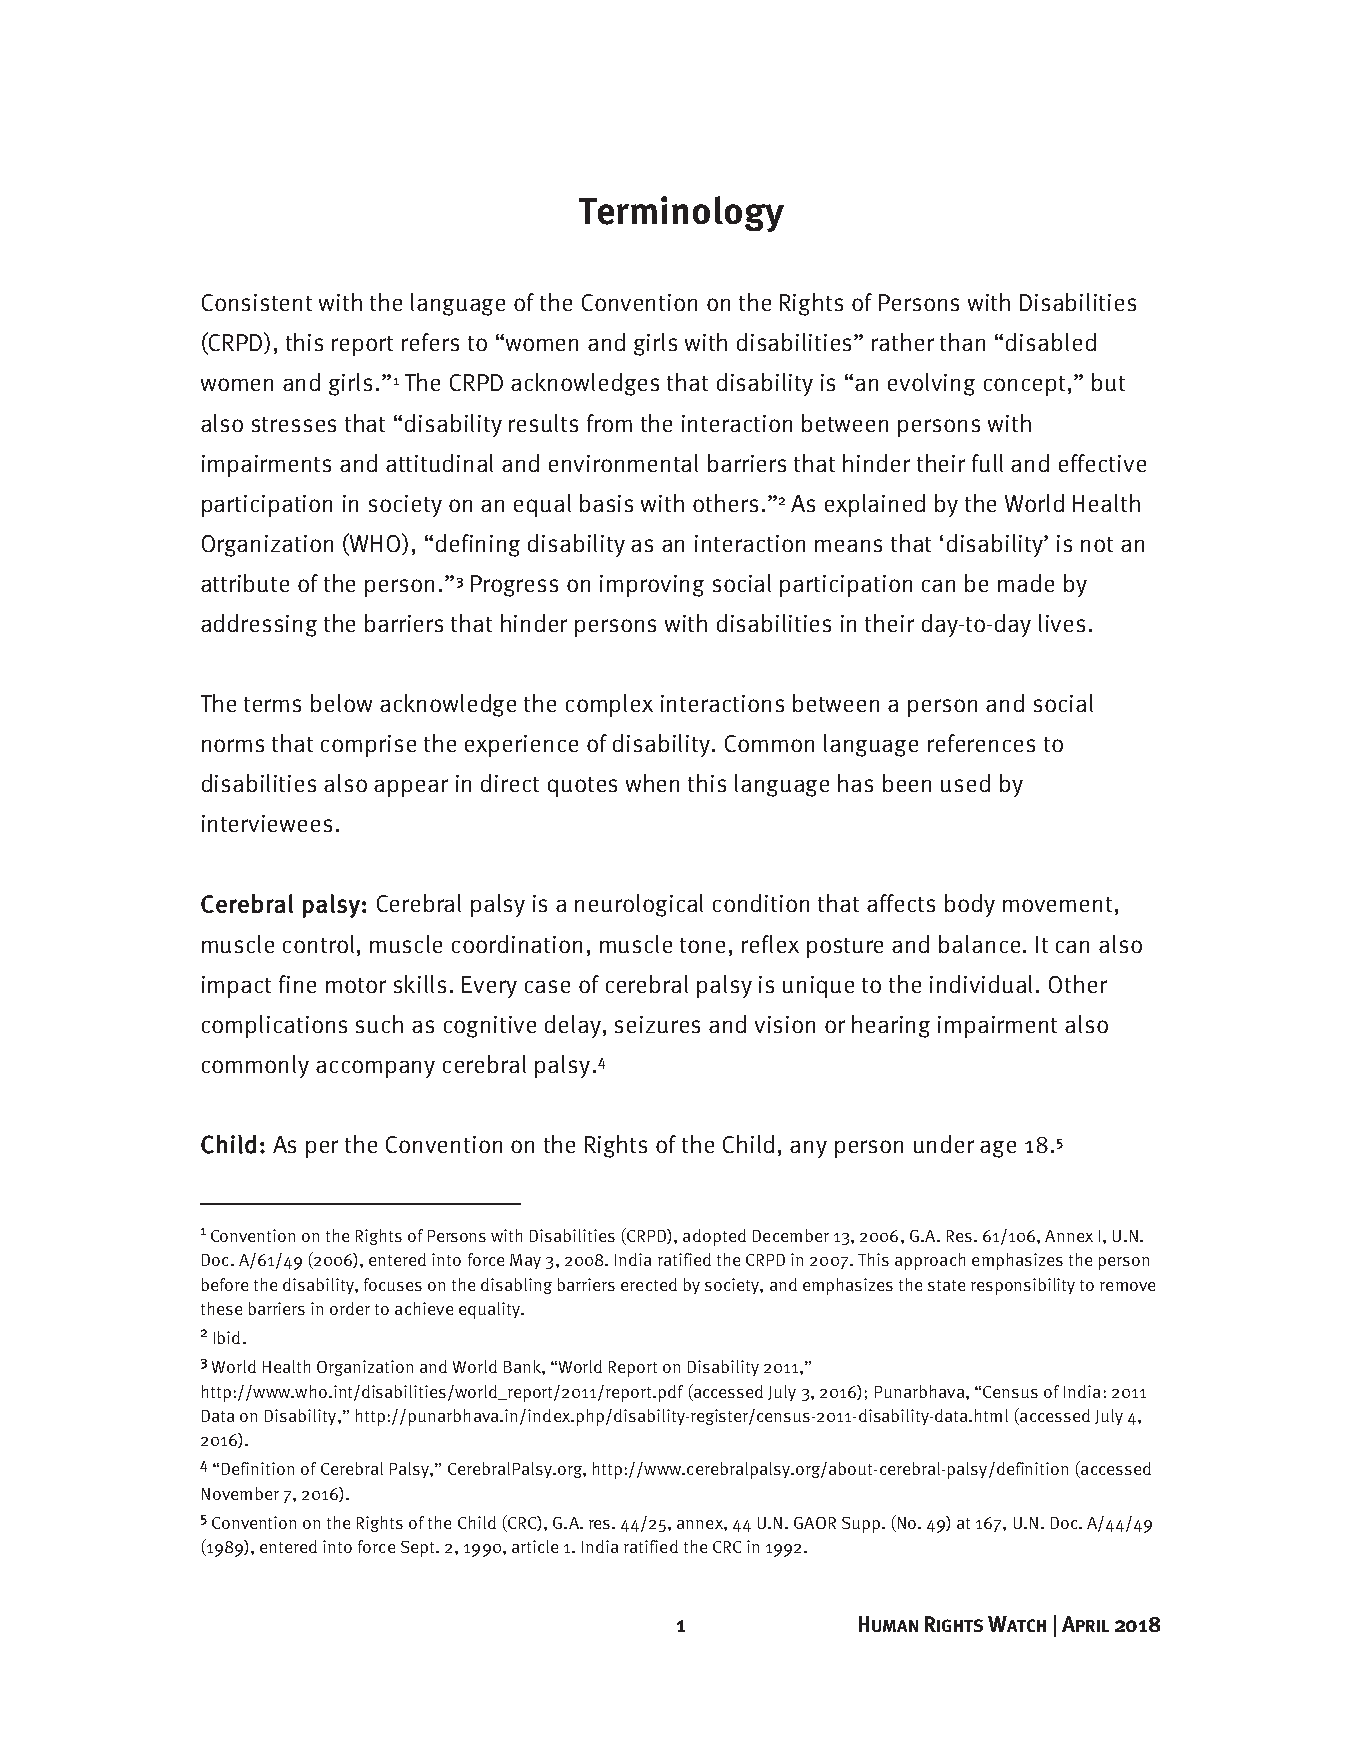  I want to click on responsibility, so click(1023, 1286).
